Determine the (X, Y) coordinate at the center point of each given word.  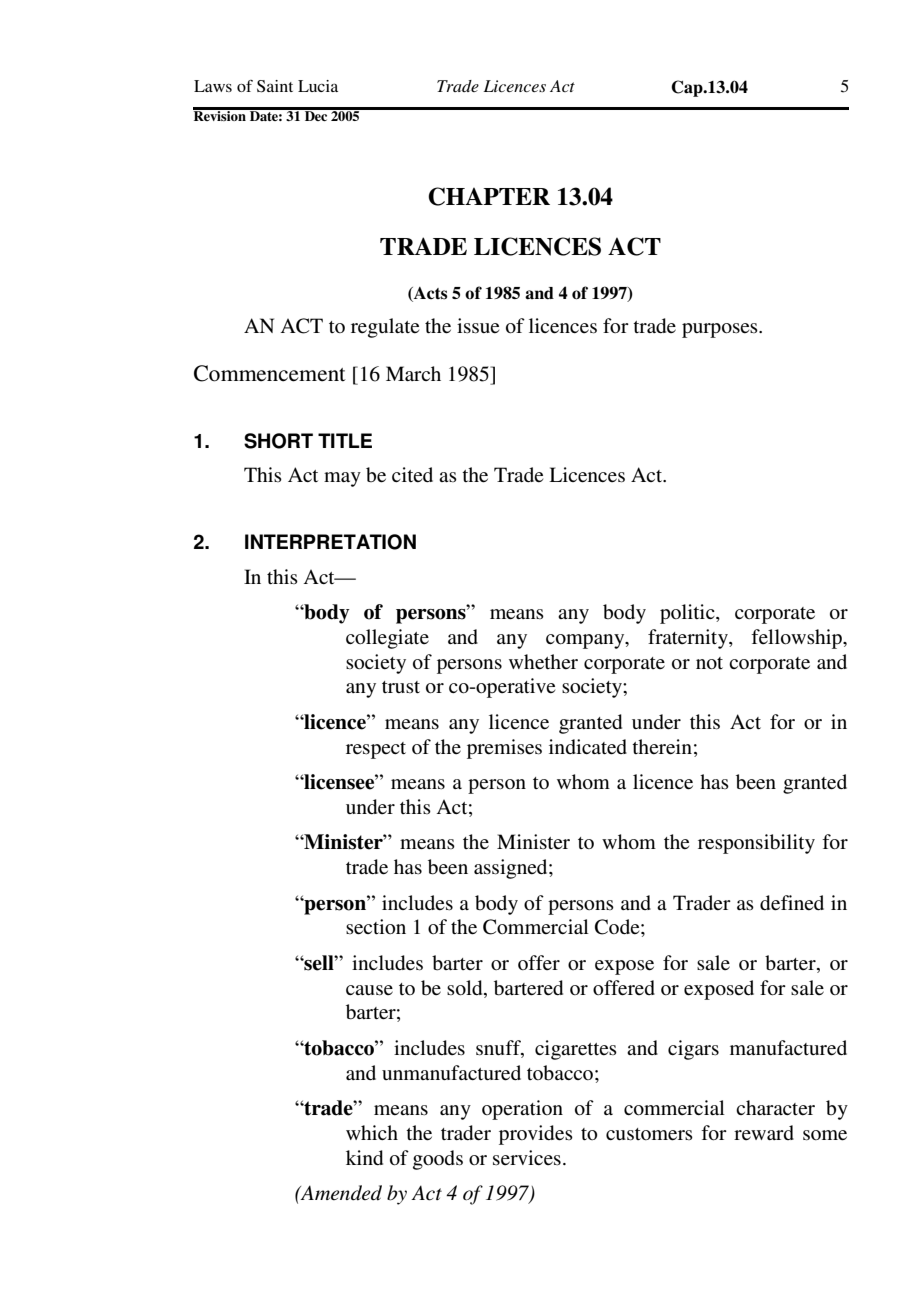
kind (364, 1157)
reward (764, 1132)
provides (536, 1135)
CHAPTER (489, 196)
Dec (316, 114)
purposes (721, 330)
